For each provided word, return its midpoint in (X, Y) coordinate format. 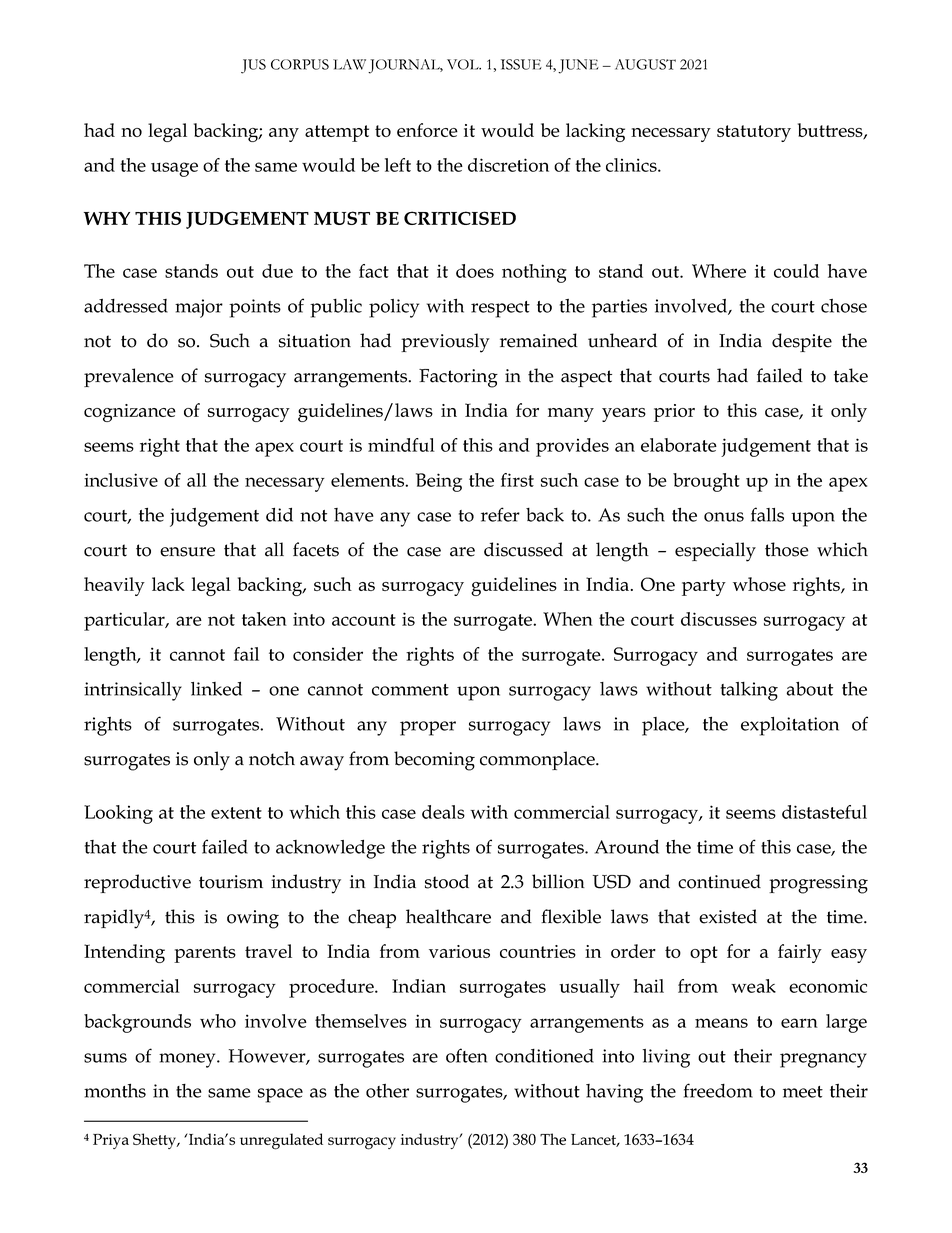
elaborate (679, 445)
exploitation (790, 726)
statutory (754, 133)
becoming (434, 761)
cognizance (130, 413)
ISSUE (521, 64)
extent (236, 813)
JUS (253, 66)
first (517, 480)
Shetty (156, 1141)
